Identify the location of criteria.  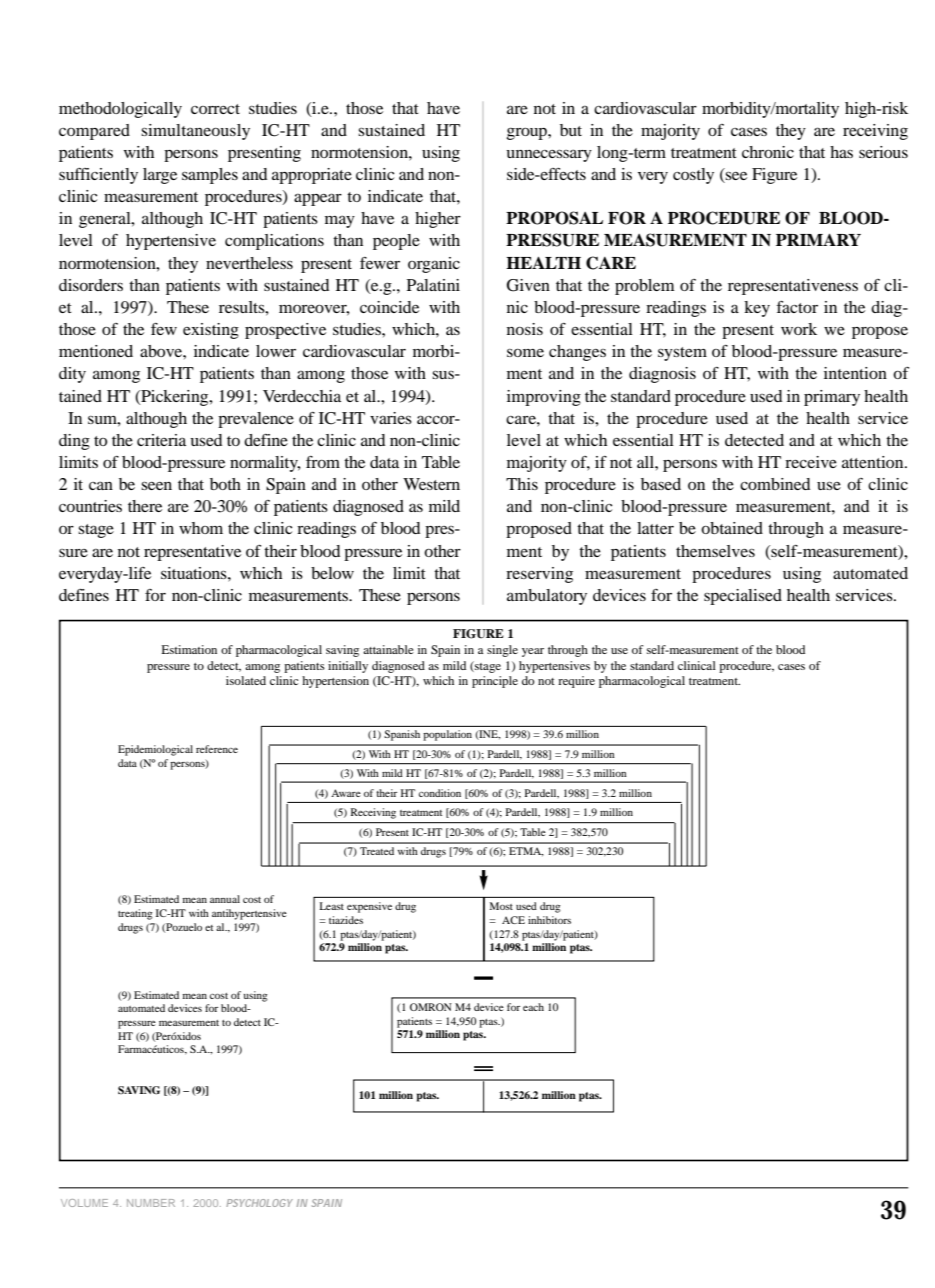
(161, 440).
